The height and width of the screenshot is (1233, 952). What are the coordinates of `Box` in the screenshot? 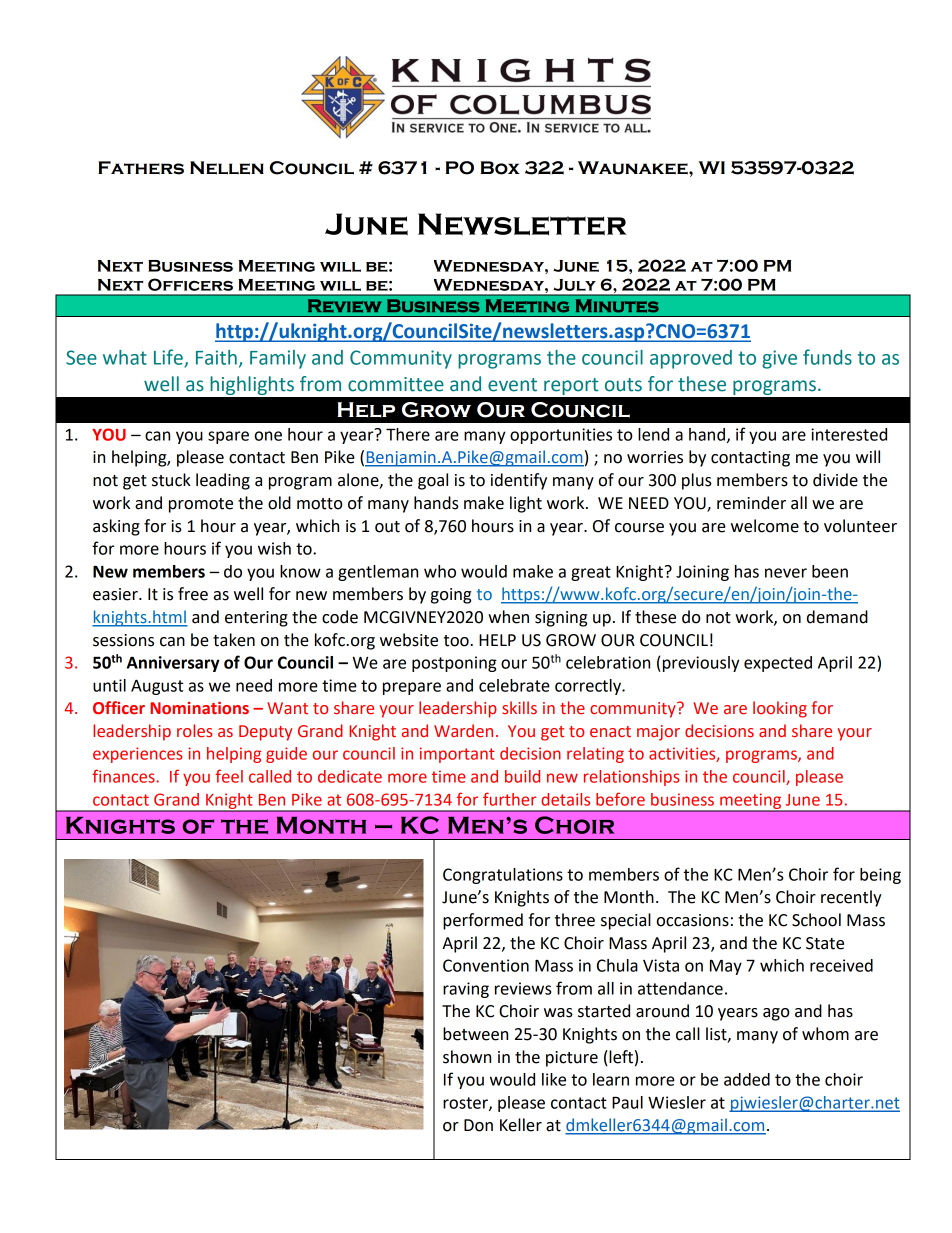 It's located at (500, 168).
